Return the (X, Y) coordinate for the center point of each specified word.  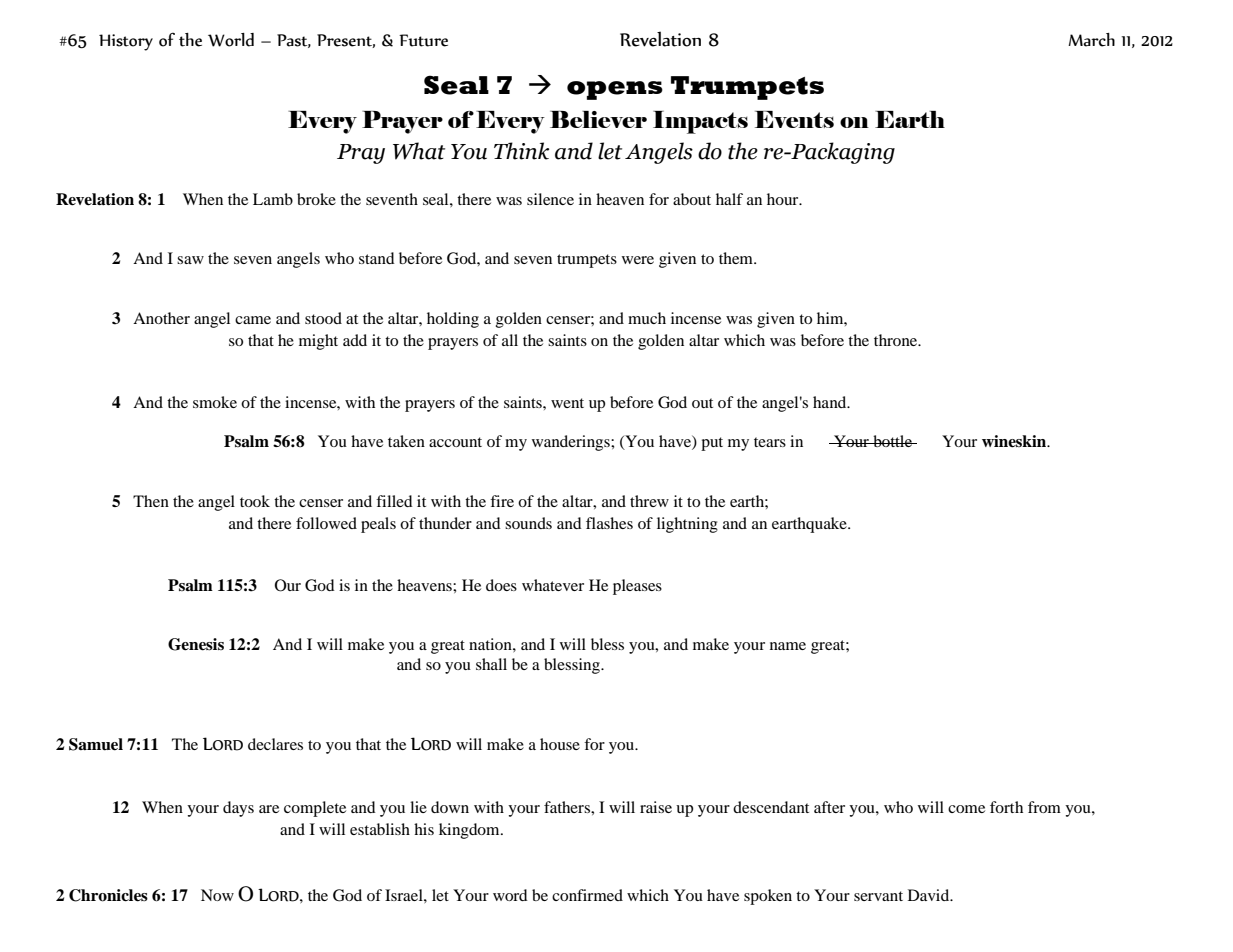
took (255, 501)
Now (217, 895)
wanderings (572, 443)
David (930, 895)
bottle (892, 441)
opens (615, 90)
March (1091, 40)
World (231, 40)
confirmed (587, 895)
